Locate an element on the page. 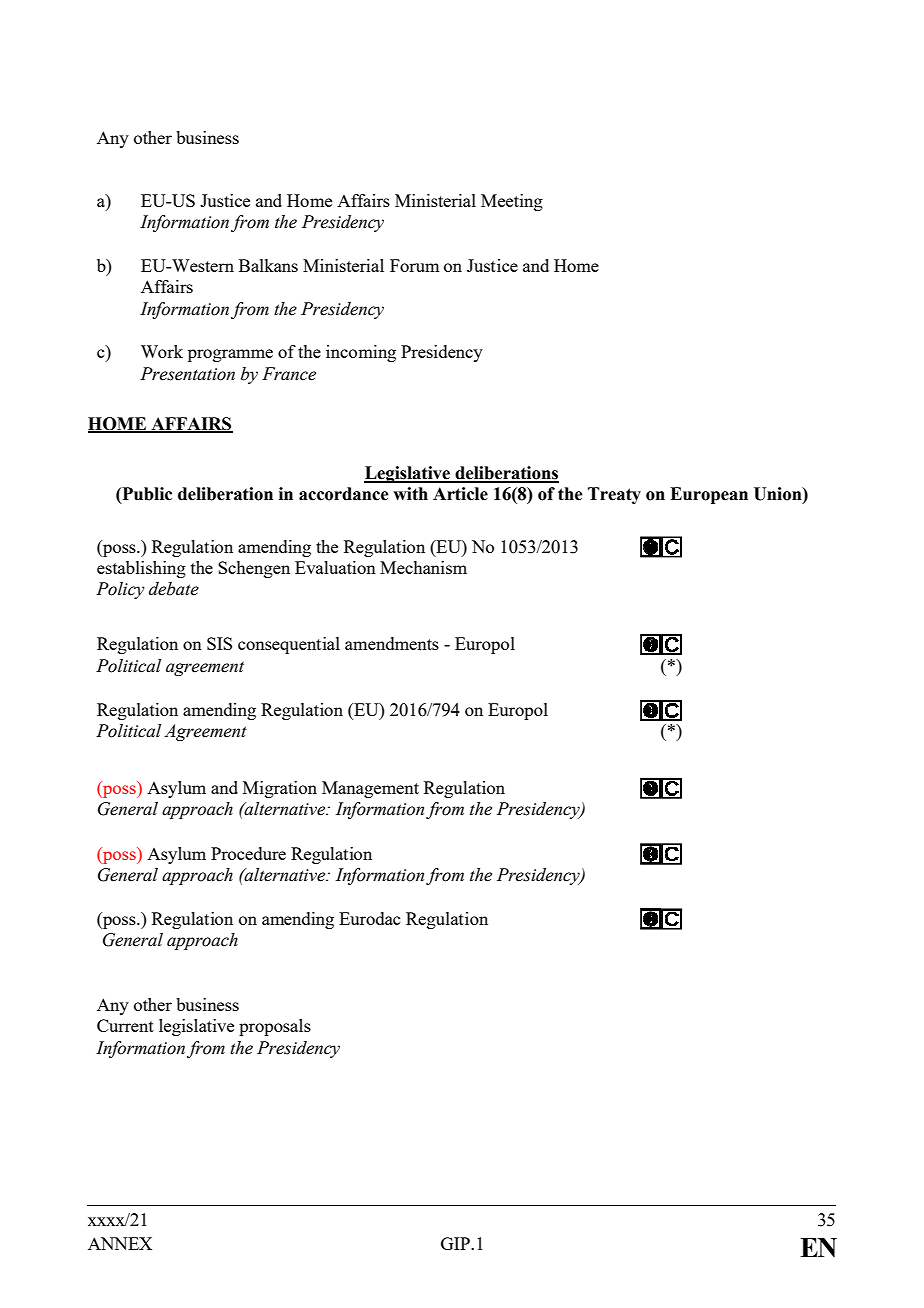 This image has width=924, height=1308. Balkans is located at coordinates (268, 265).
